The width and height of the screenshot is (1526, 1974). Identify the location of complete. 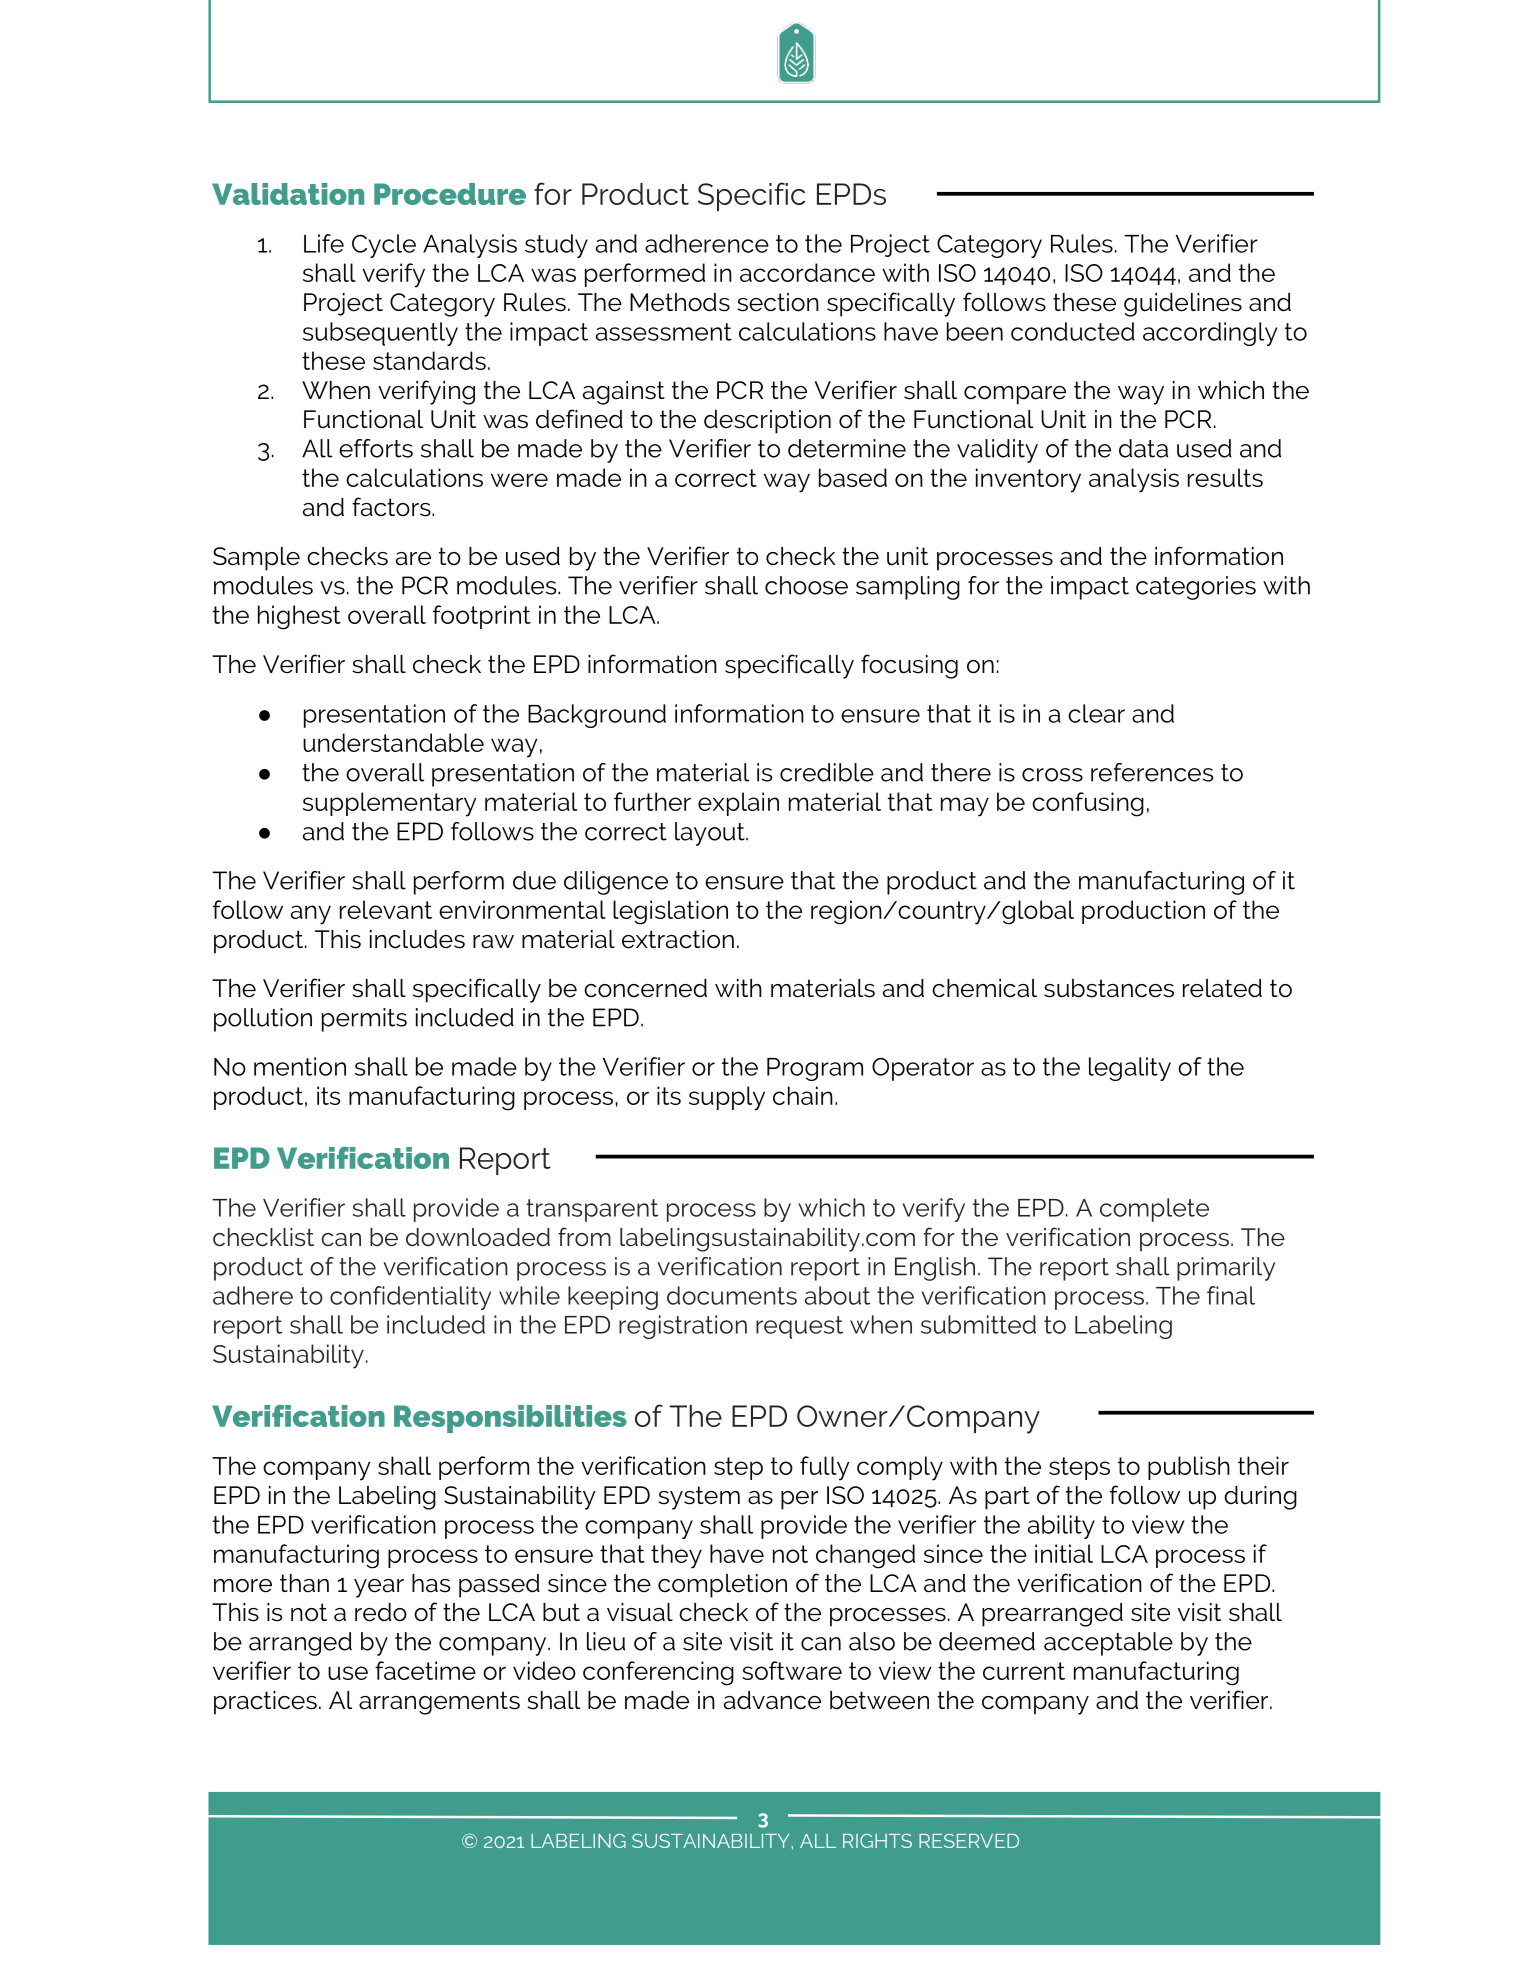
(1154, 1210).
